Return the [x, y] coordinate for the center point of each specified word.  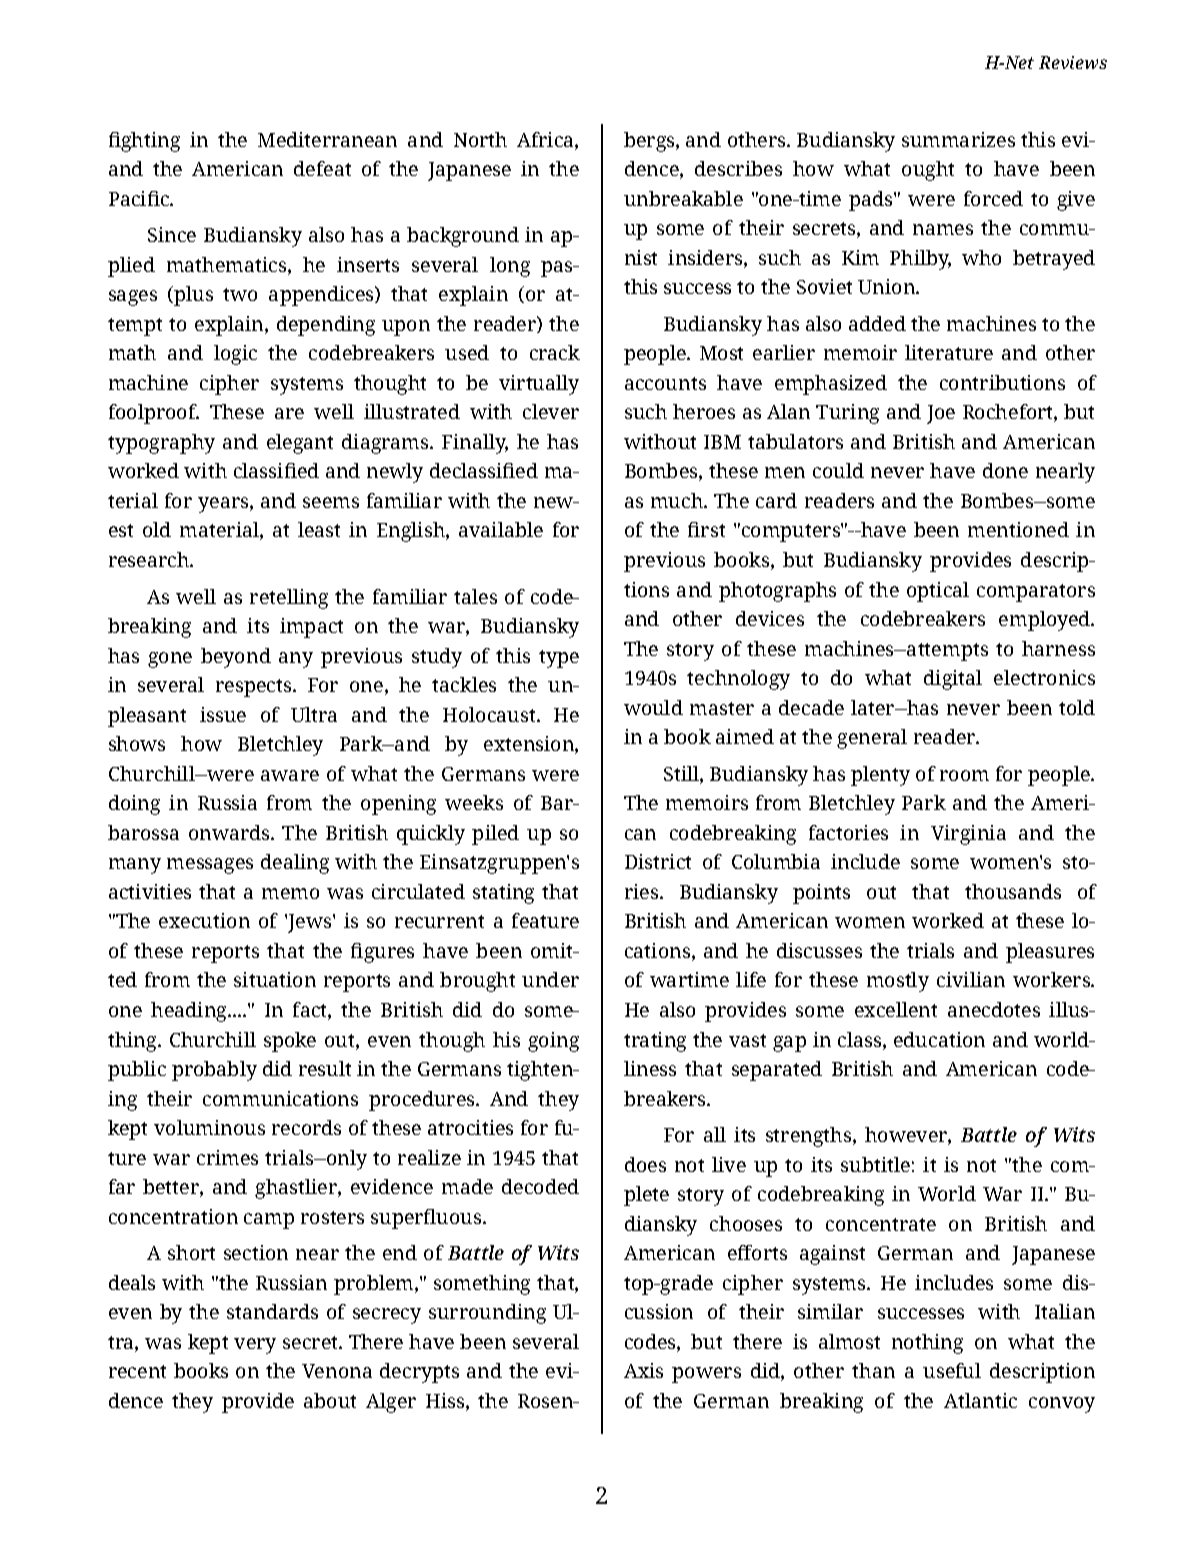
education [939, 1039]
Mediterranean [327, 139]
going [553, 1042]
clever [551, 411]
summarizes [958, 139]
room [964, 775]
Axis [643, 1370]
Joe [941, 414]
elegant [300, 444]
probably [214, 1071]
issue [223, 714]
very [255, 1346]
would [653, 707]
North [480, 139]
